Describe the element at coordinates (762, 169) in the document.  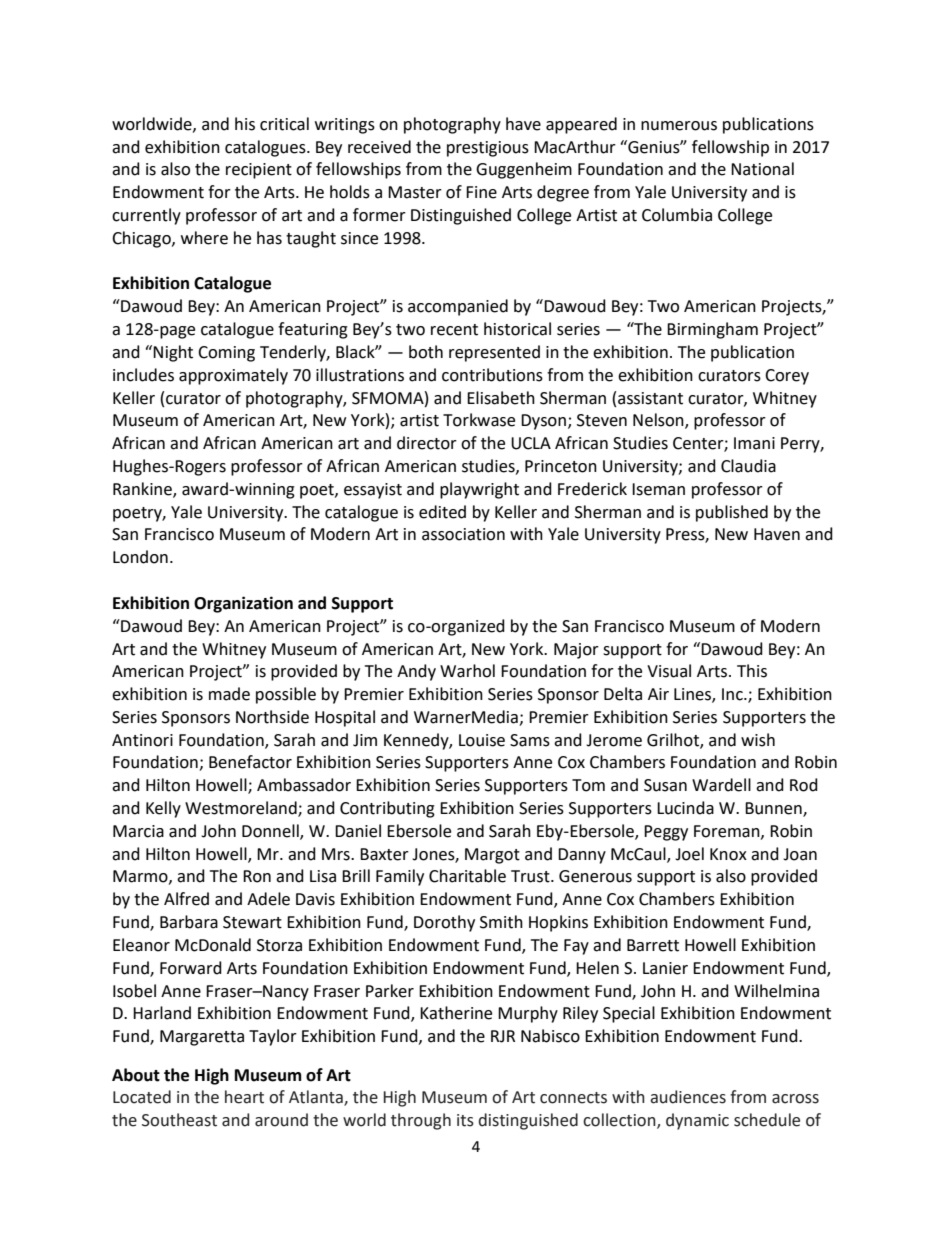
I see `National` at that location.
